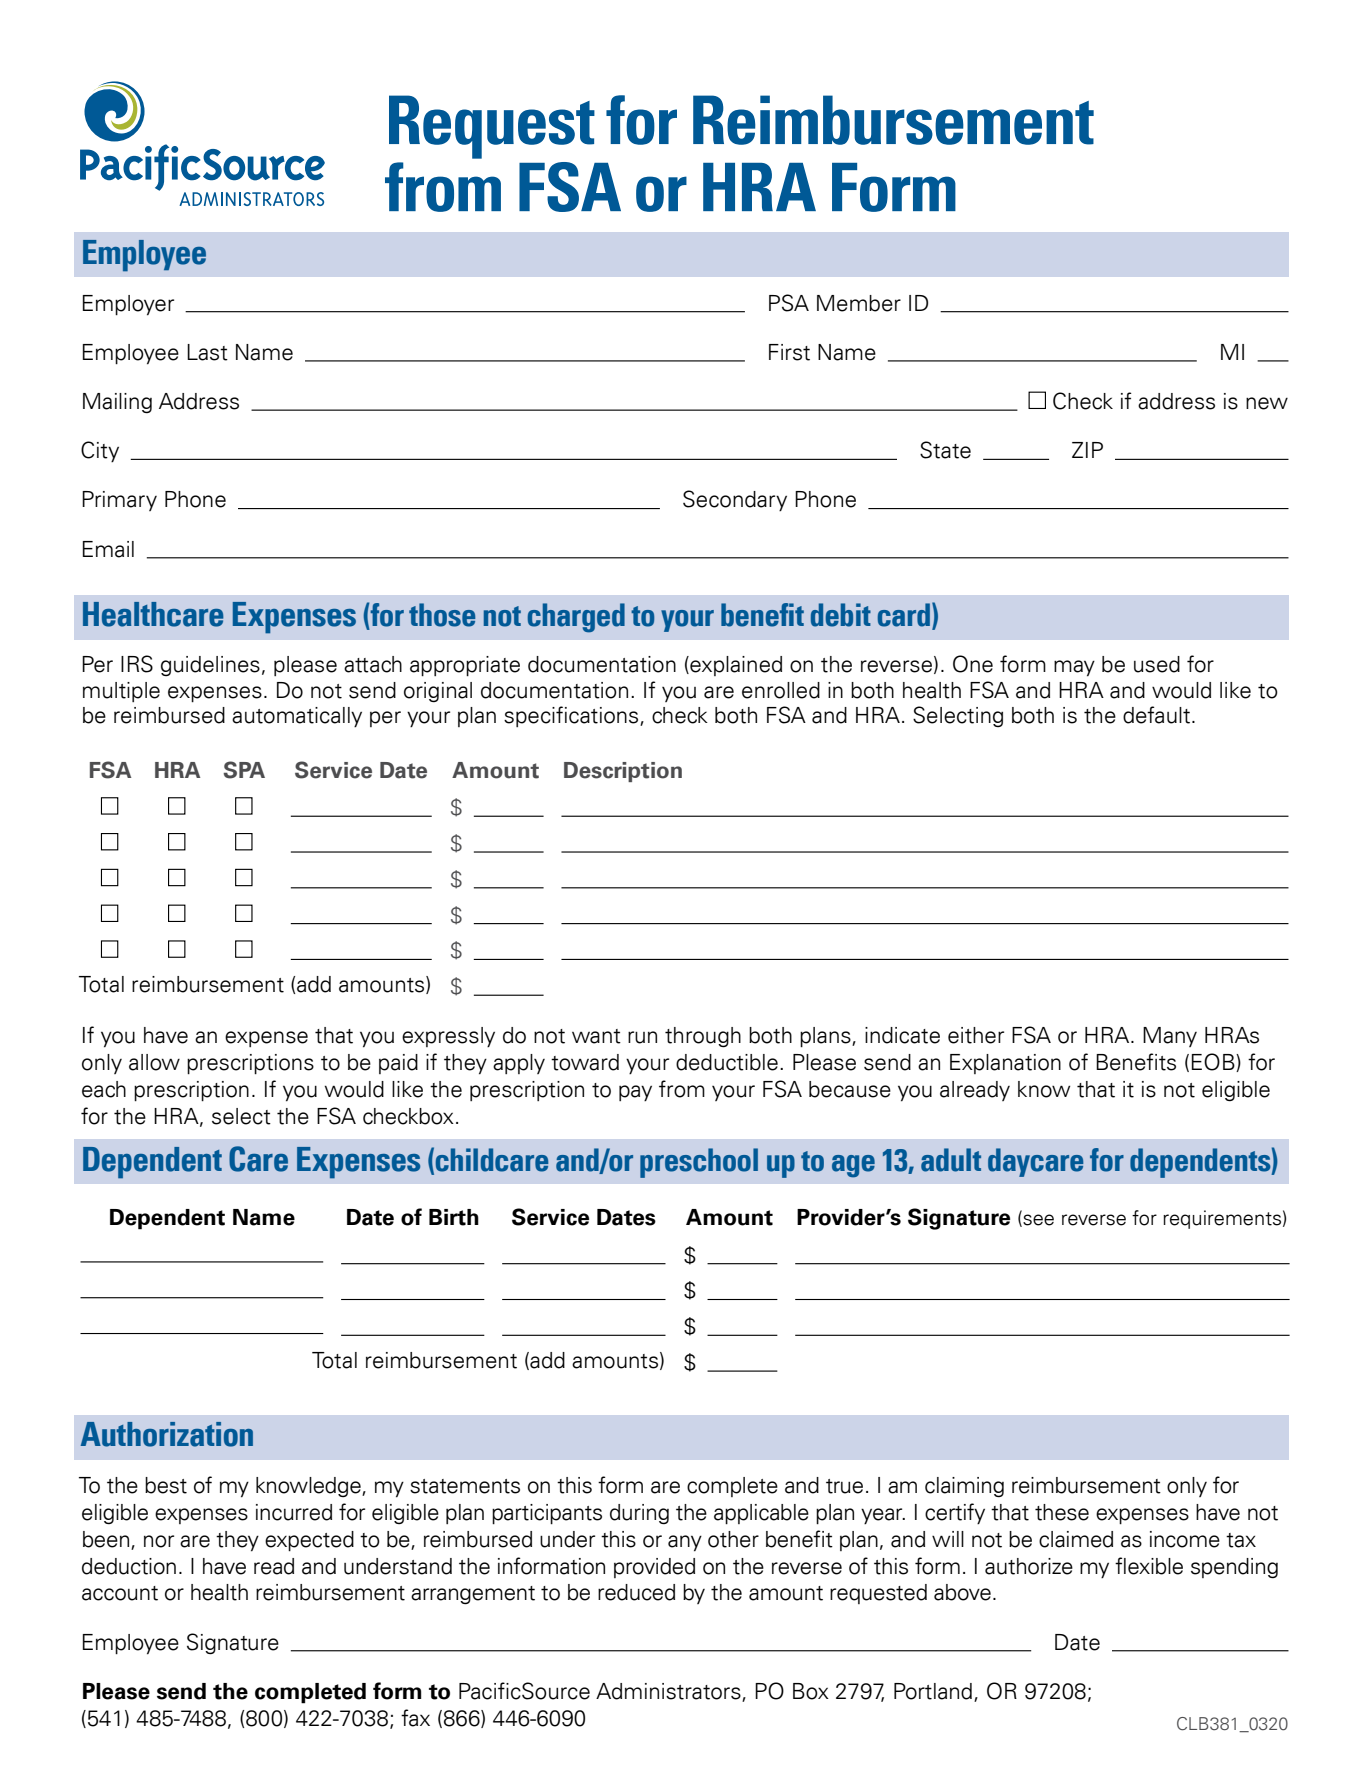  I want to click on see, so click(1037, 1220).
